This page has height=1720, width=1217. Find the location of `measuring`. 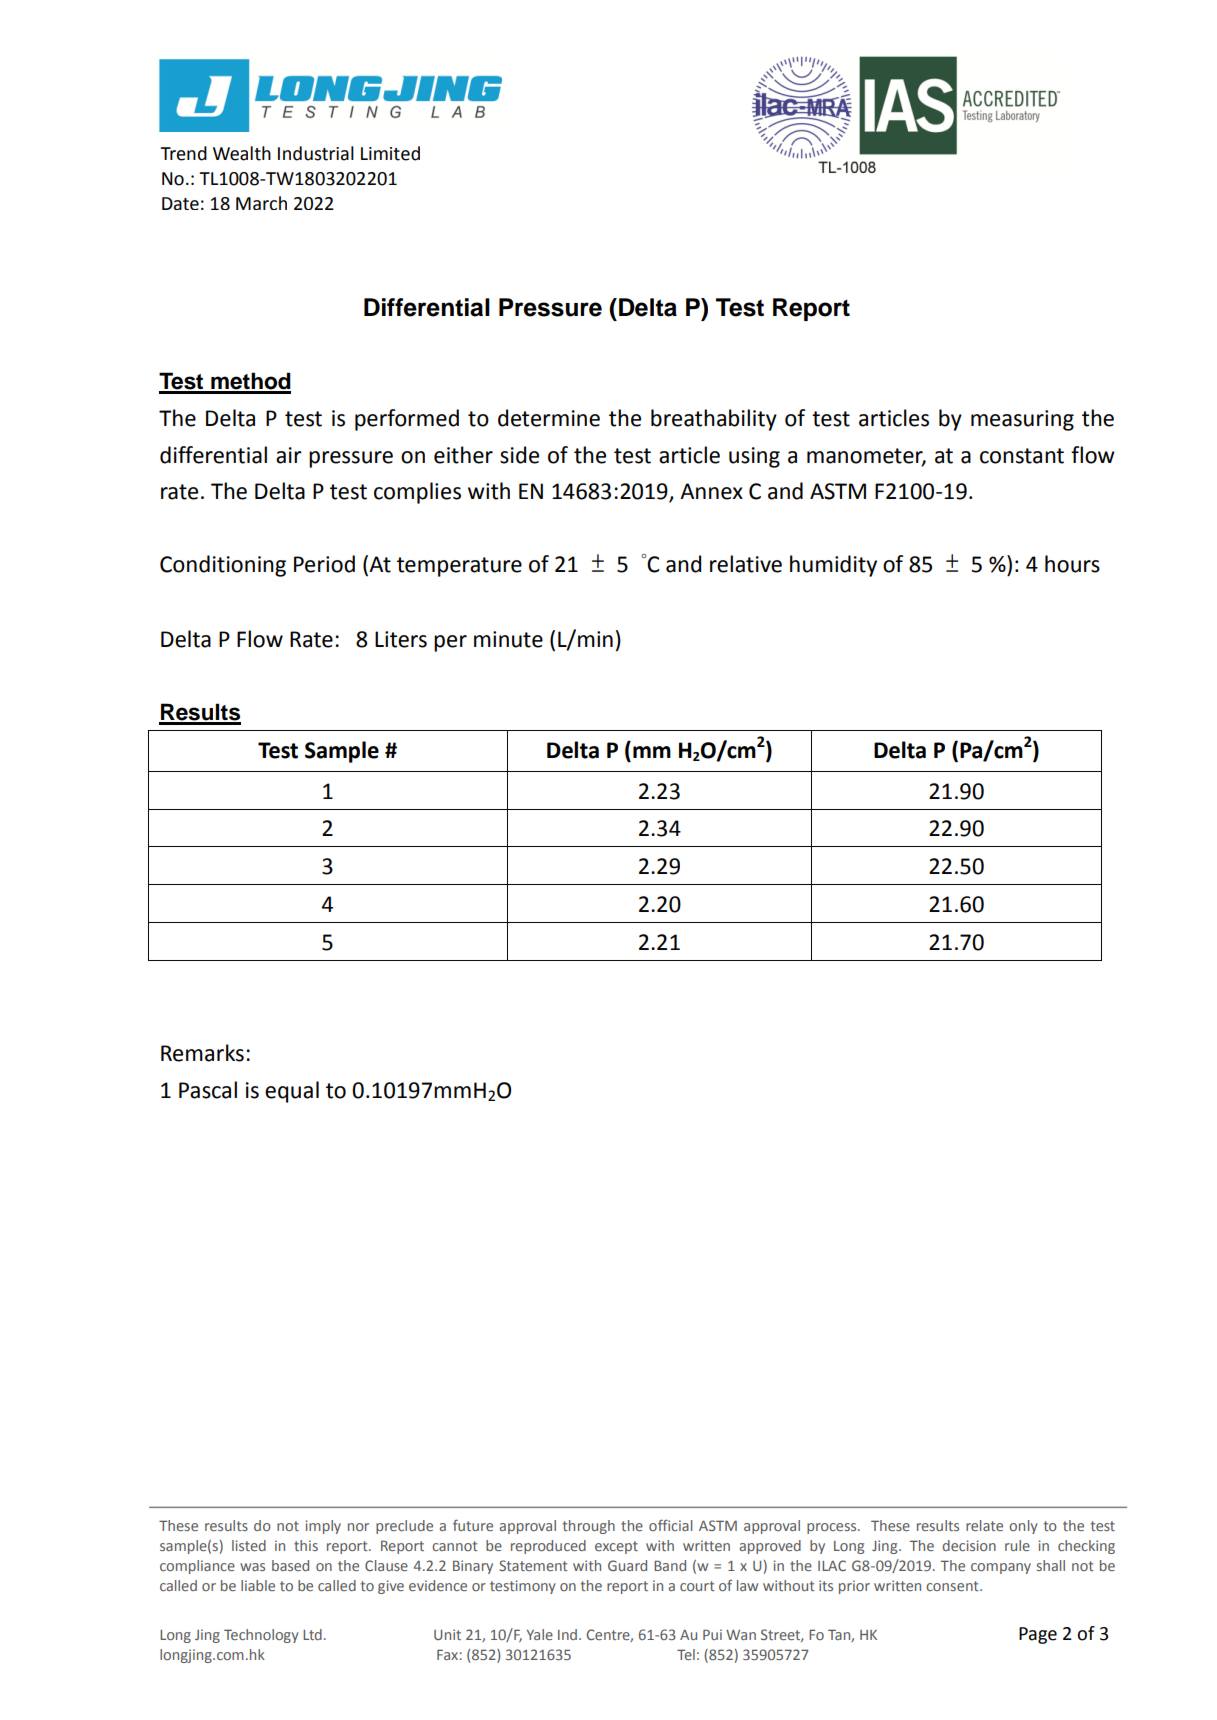

measuring is located at coordinates (1022, 420).
